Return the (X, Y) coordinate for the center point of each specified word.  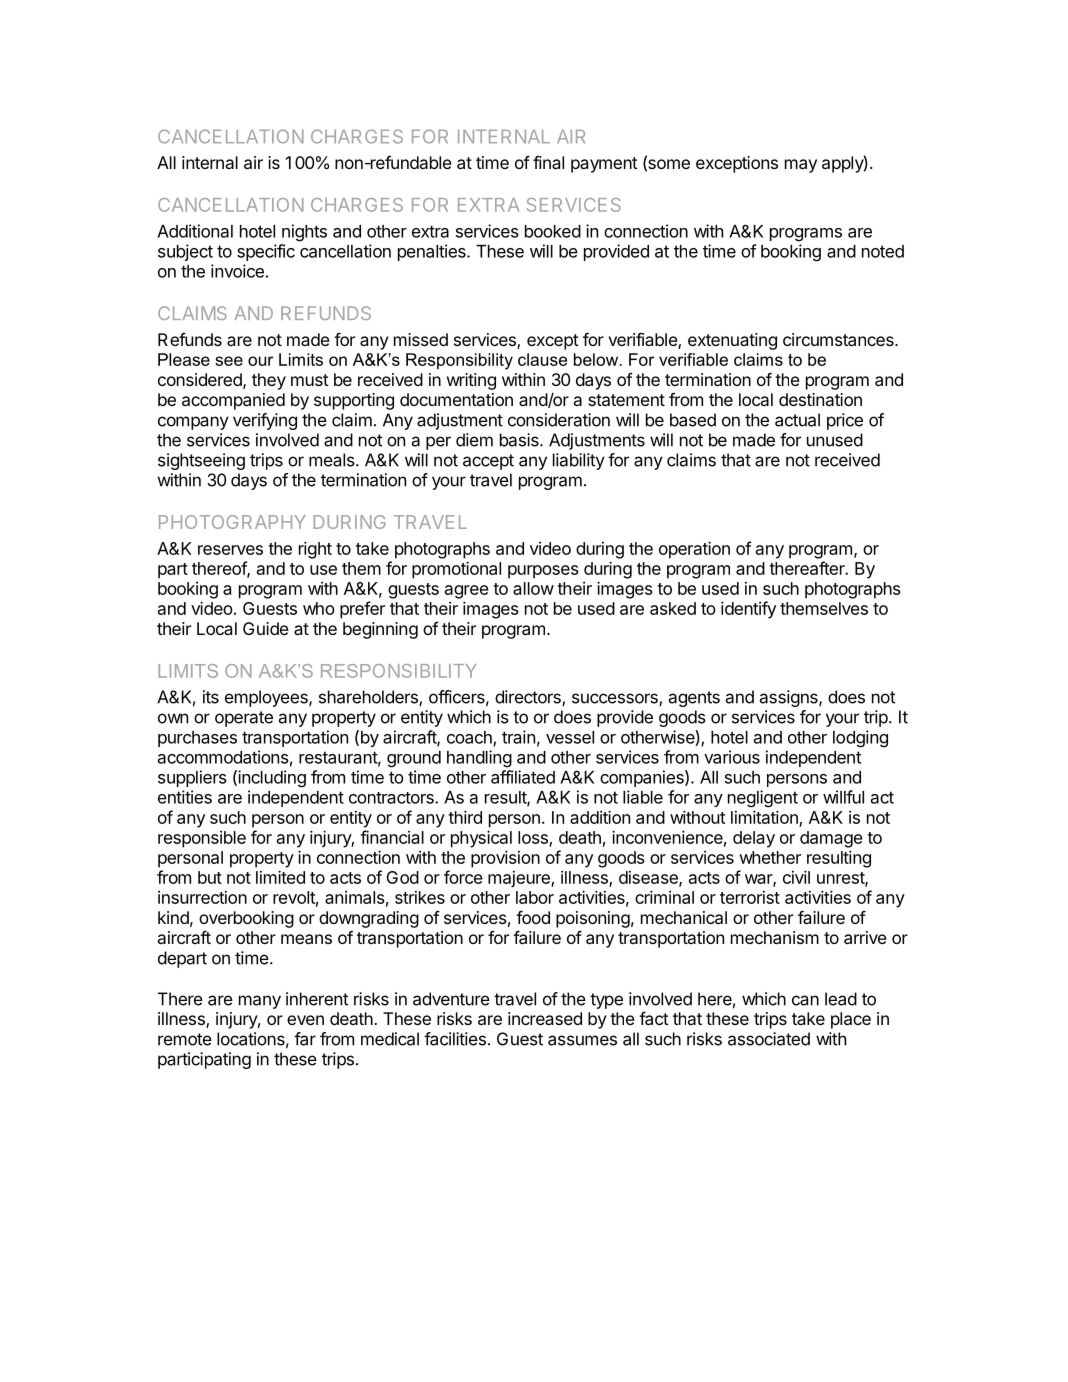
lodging (860, 739)
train (518, 737)
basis (520, 440)
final (548, 162)
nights (304, 233)
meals (333, 460)
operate (244, 719)
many (260, 1002)
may (801, 166)
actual (797, 420)
